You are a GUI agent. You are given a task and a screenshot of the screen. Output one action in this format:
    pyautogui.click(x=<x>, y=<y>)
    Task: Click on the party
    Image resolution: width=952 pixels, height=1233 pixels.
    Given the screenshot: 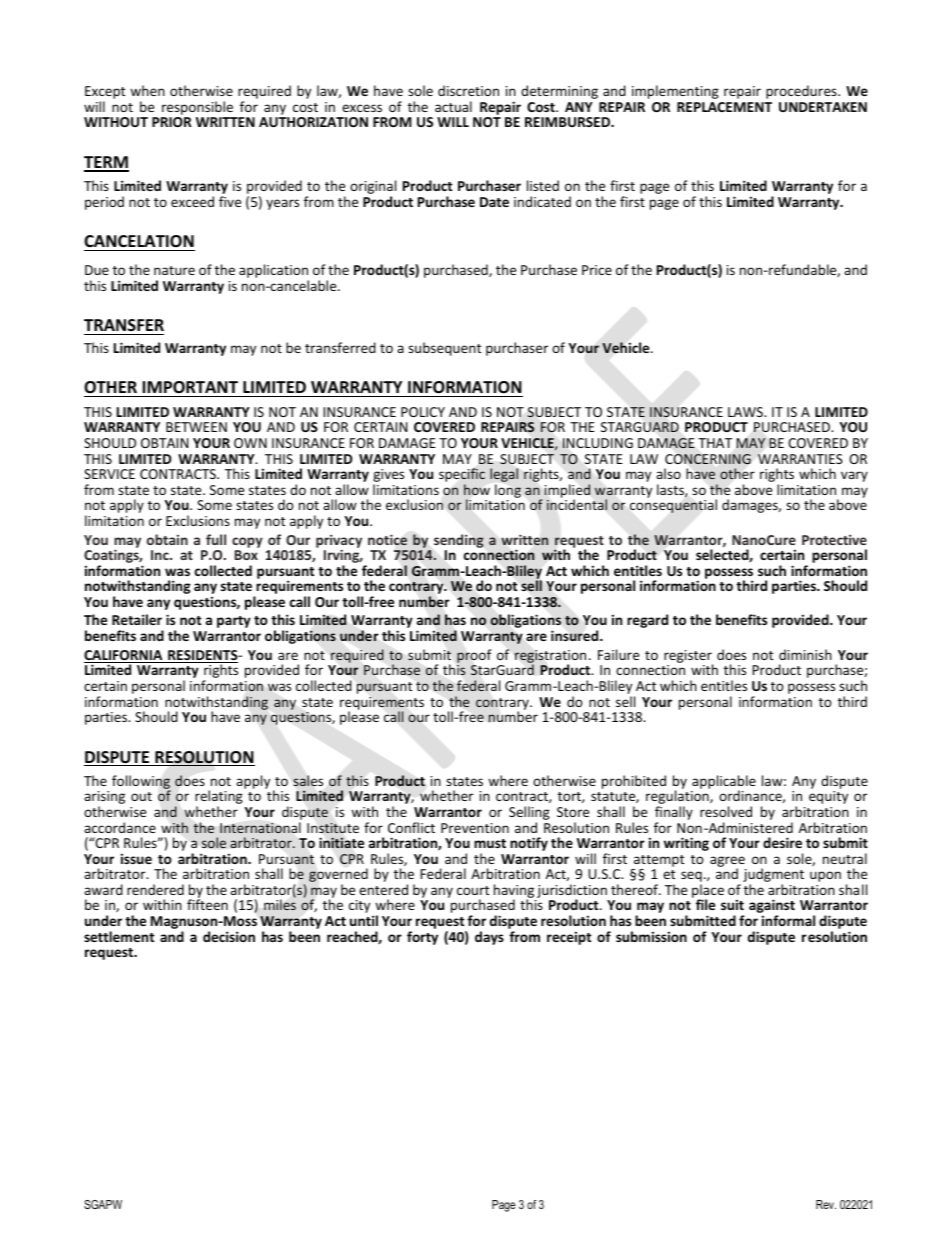 What is the action you would take?
    pyautogui.click(x=234, y=622)
